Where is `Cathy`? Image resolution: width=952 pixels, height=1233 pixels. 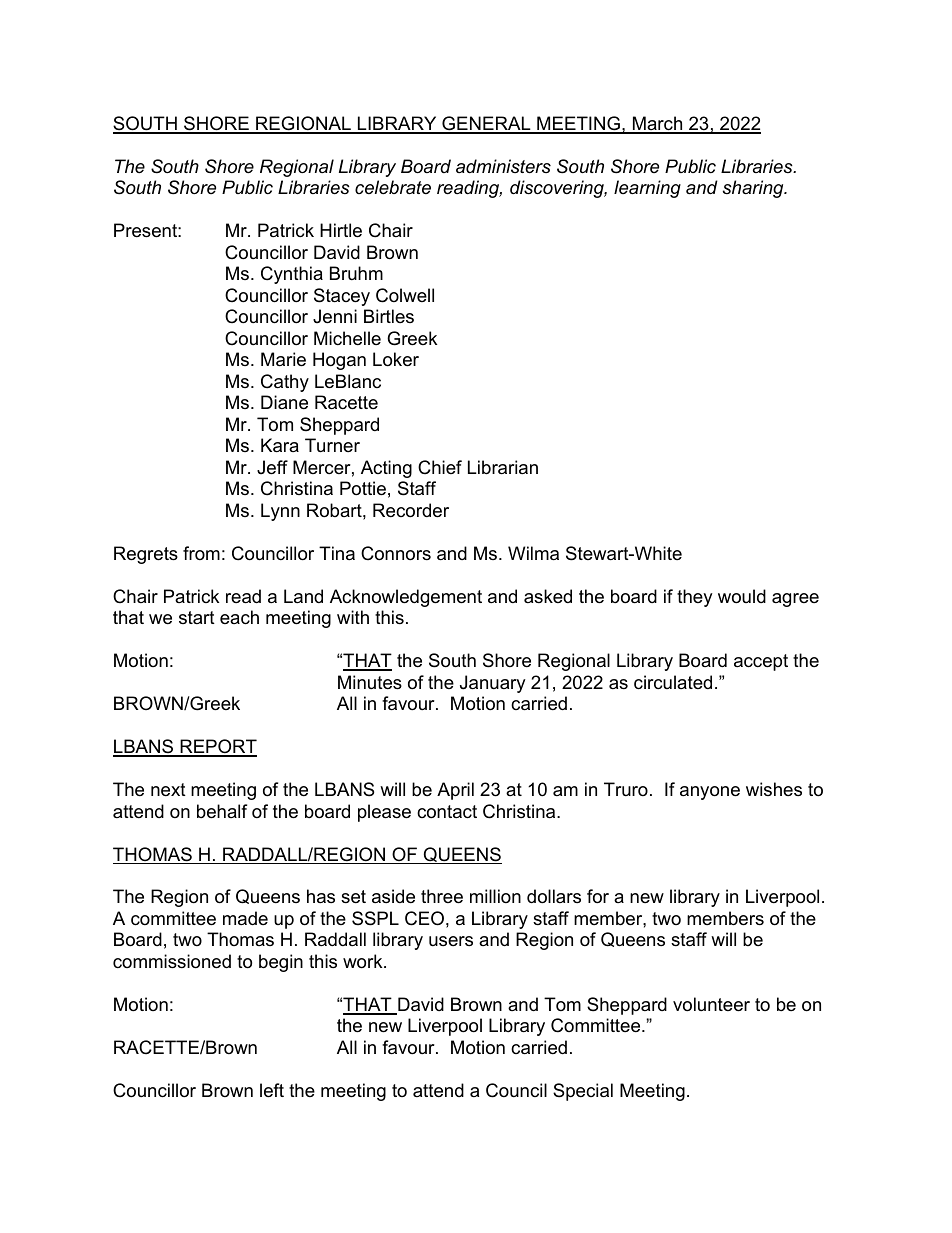 Cathy is located at coordinates (285, 383).
